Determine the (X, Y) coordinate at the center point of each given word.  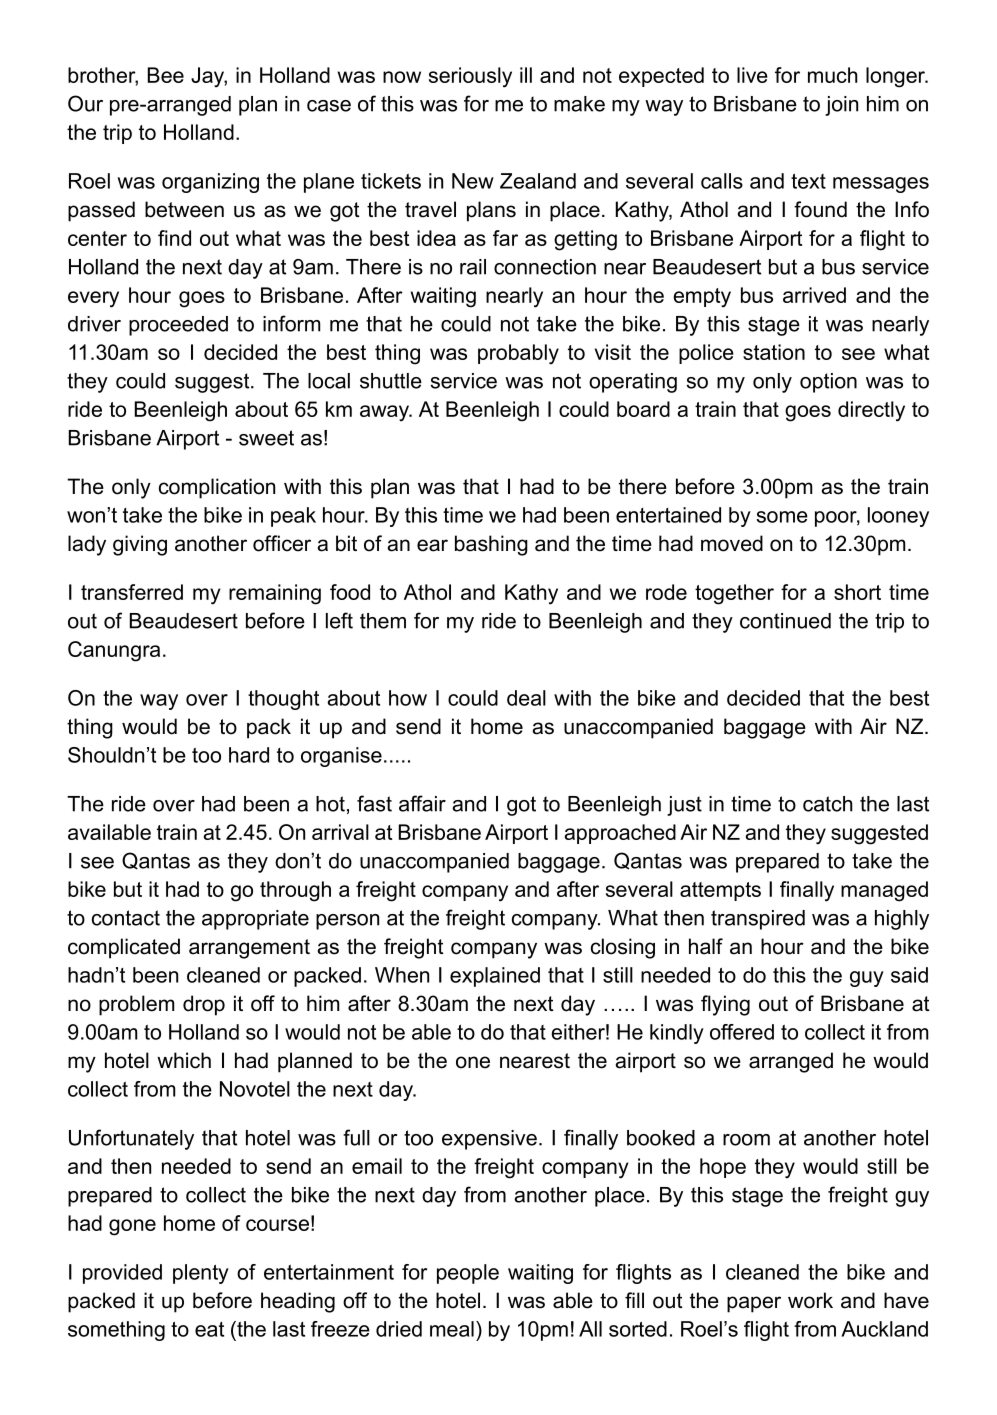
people (468, 1274)
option (828, 383)
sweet (266, 438)
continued (785, 621)
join (841, 106)
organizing (210, 183)
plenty (201, 1274)
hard (249, 755)
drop (204, 1005)
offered (742, 1032)
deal (526, 698)
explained (495, 977)
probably (518, 354)
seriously (470, 77)
